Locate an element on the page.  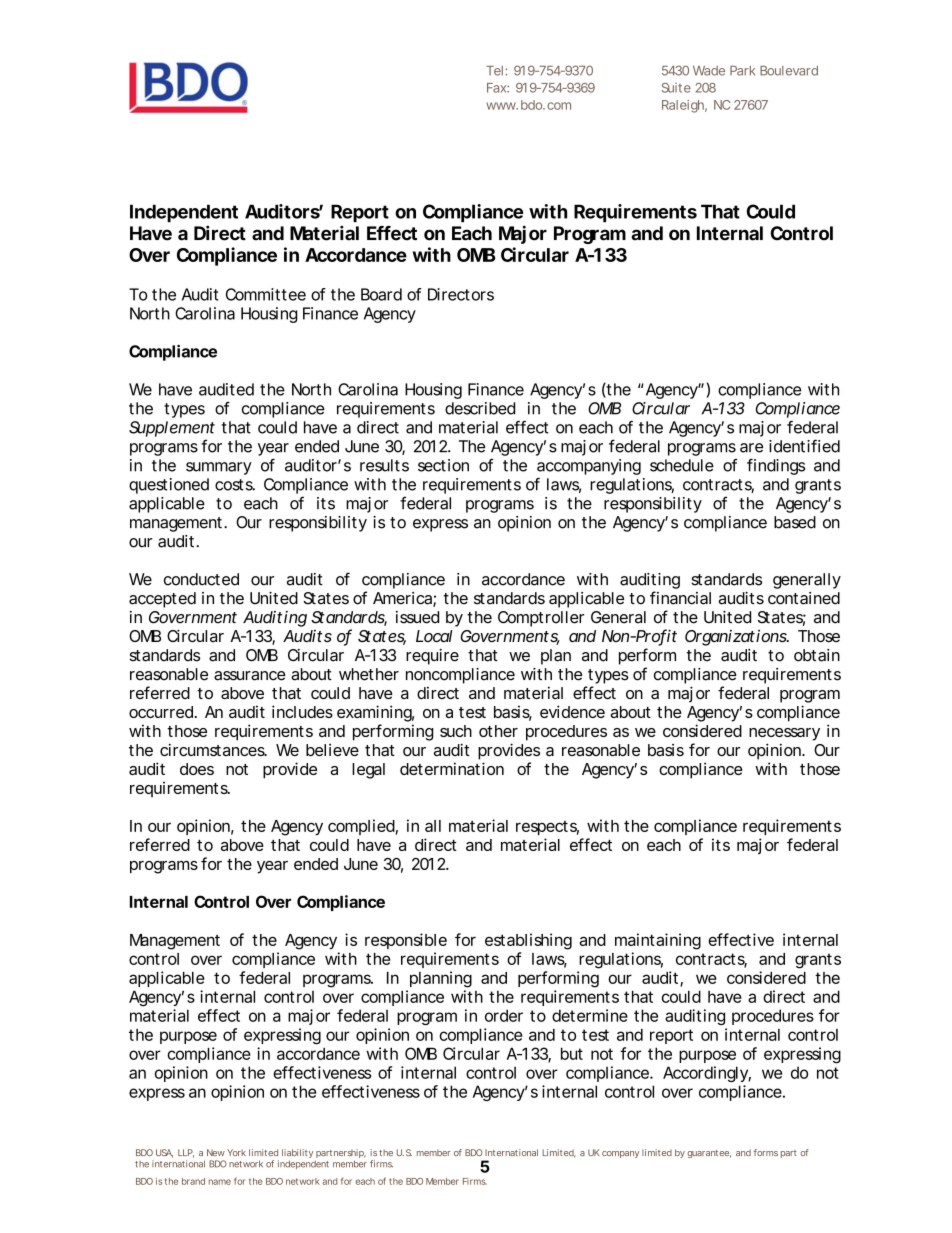
necessary is located at coordinates (784, 734).
